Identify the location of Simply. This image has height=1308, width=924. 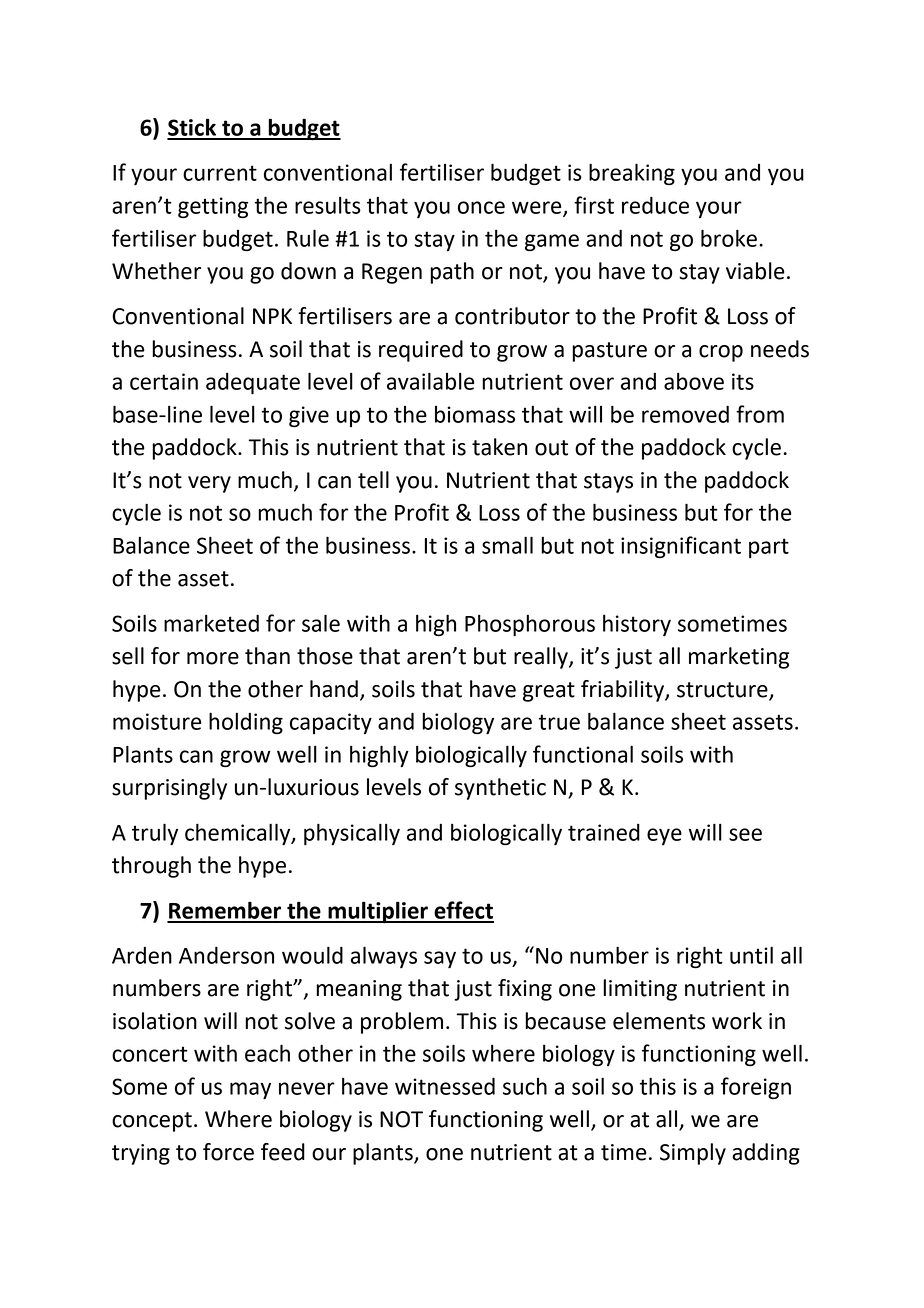
(693, 1154).
